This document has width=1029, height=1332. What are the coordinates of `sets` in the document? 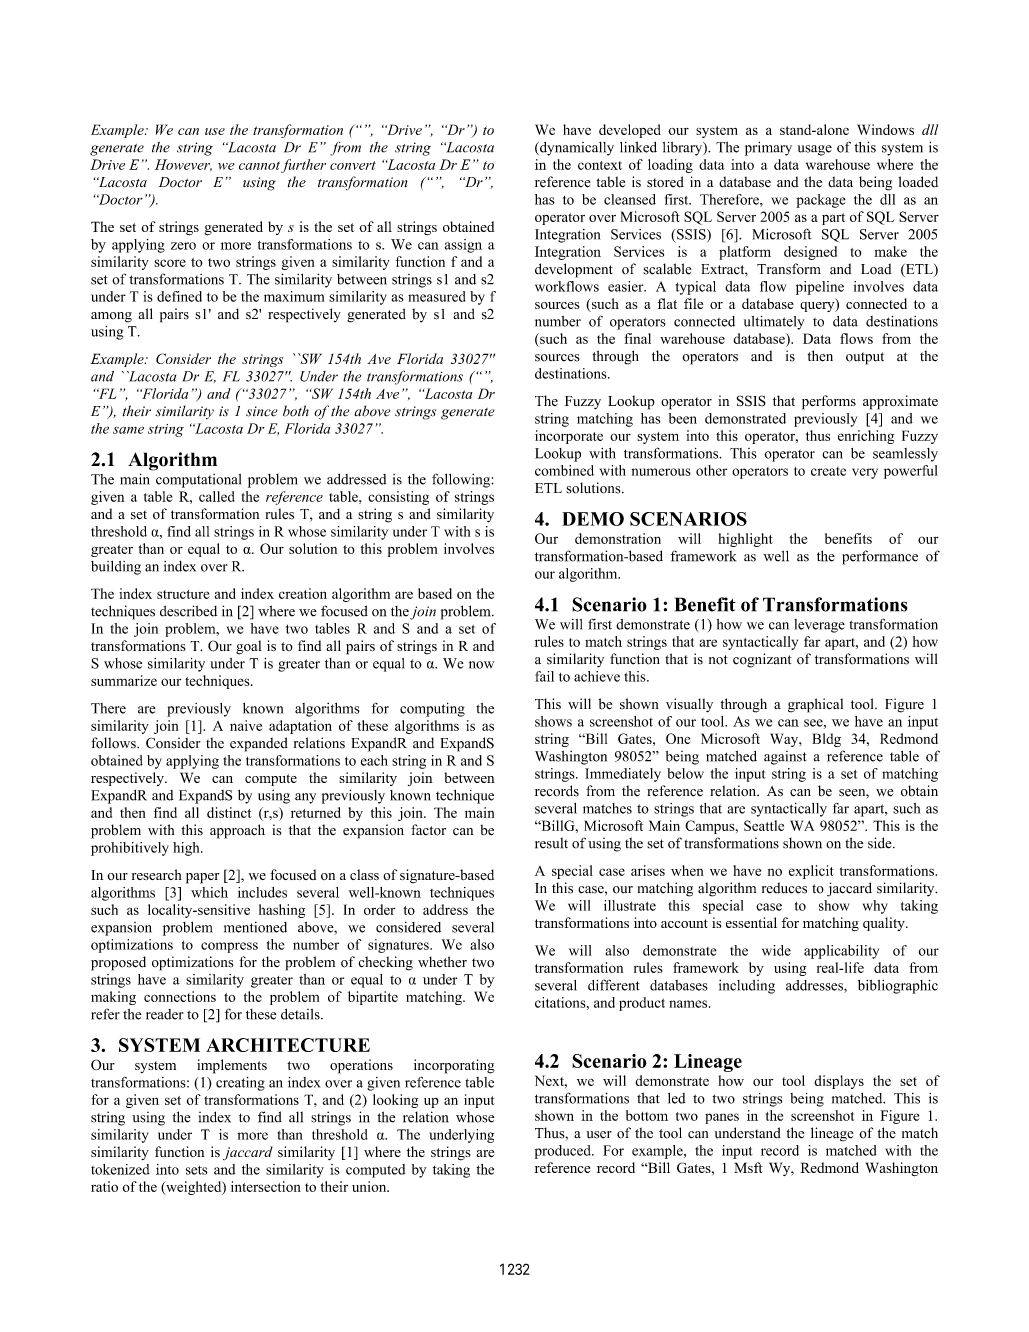 It's located at (196, 1170).
